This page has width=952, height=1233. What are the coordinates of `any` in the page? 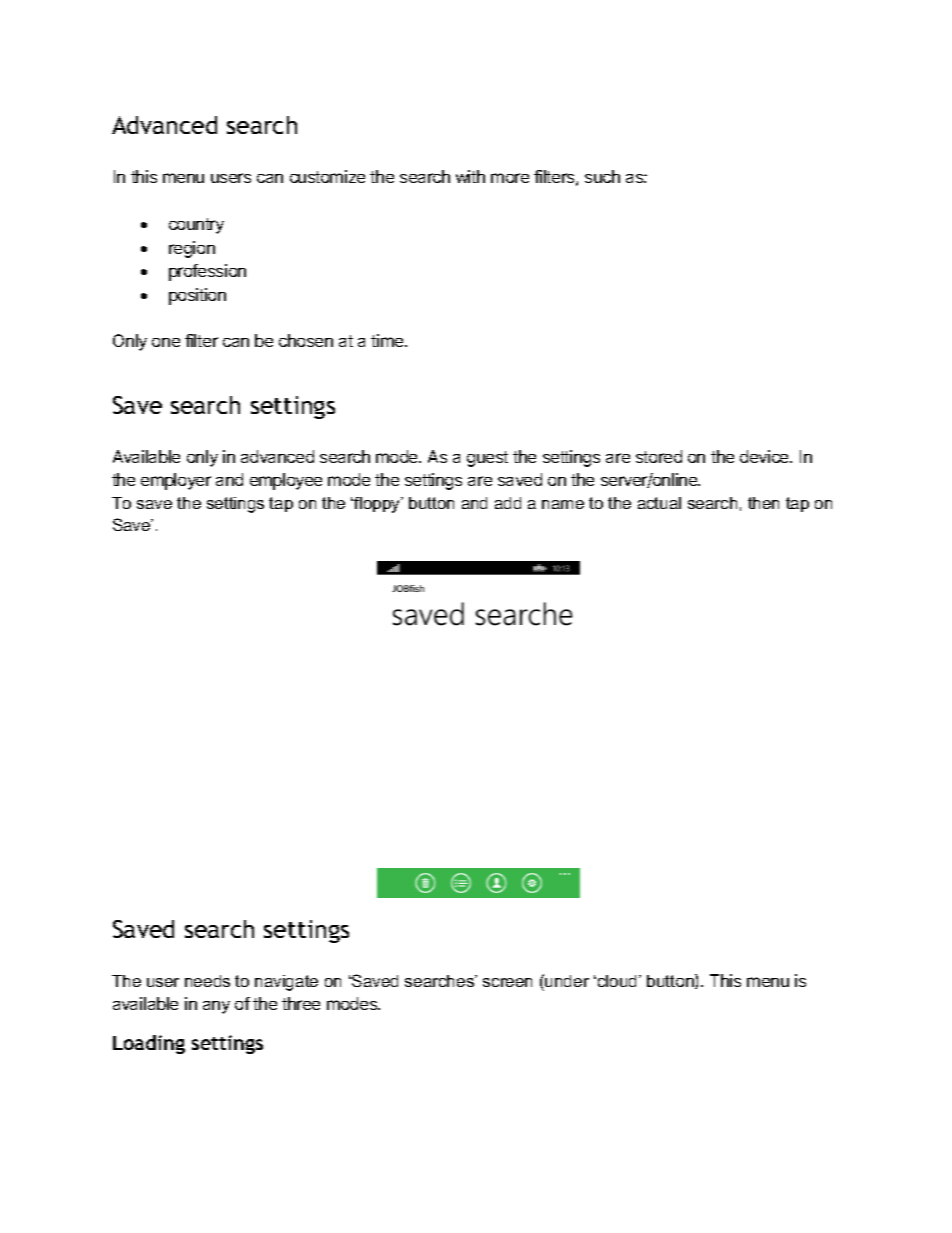 It's located at (216, 1007).
